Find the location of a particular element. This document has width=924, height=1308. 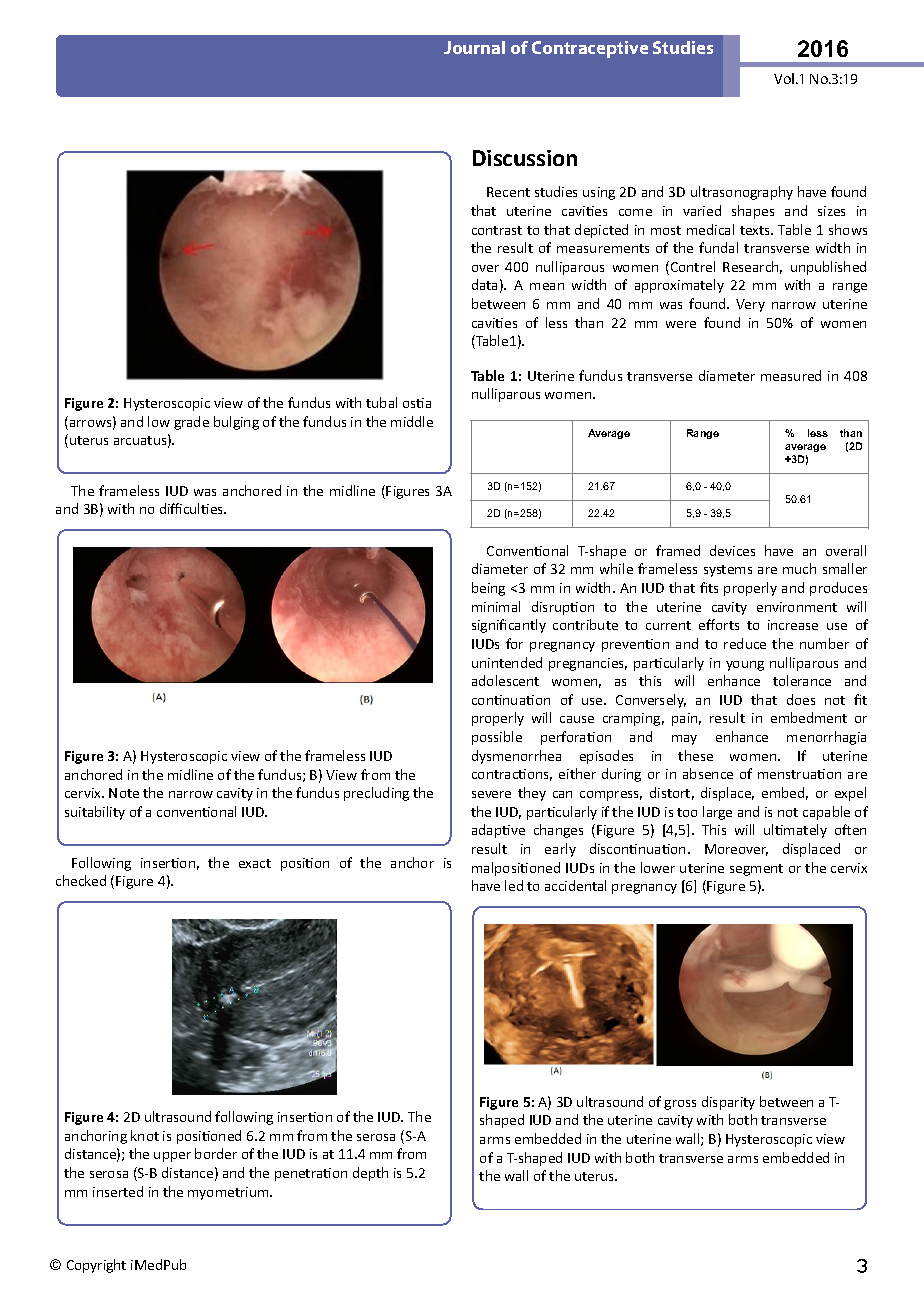

Discussion is located at coordinates (525, 158).
